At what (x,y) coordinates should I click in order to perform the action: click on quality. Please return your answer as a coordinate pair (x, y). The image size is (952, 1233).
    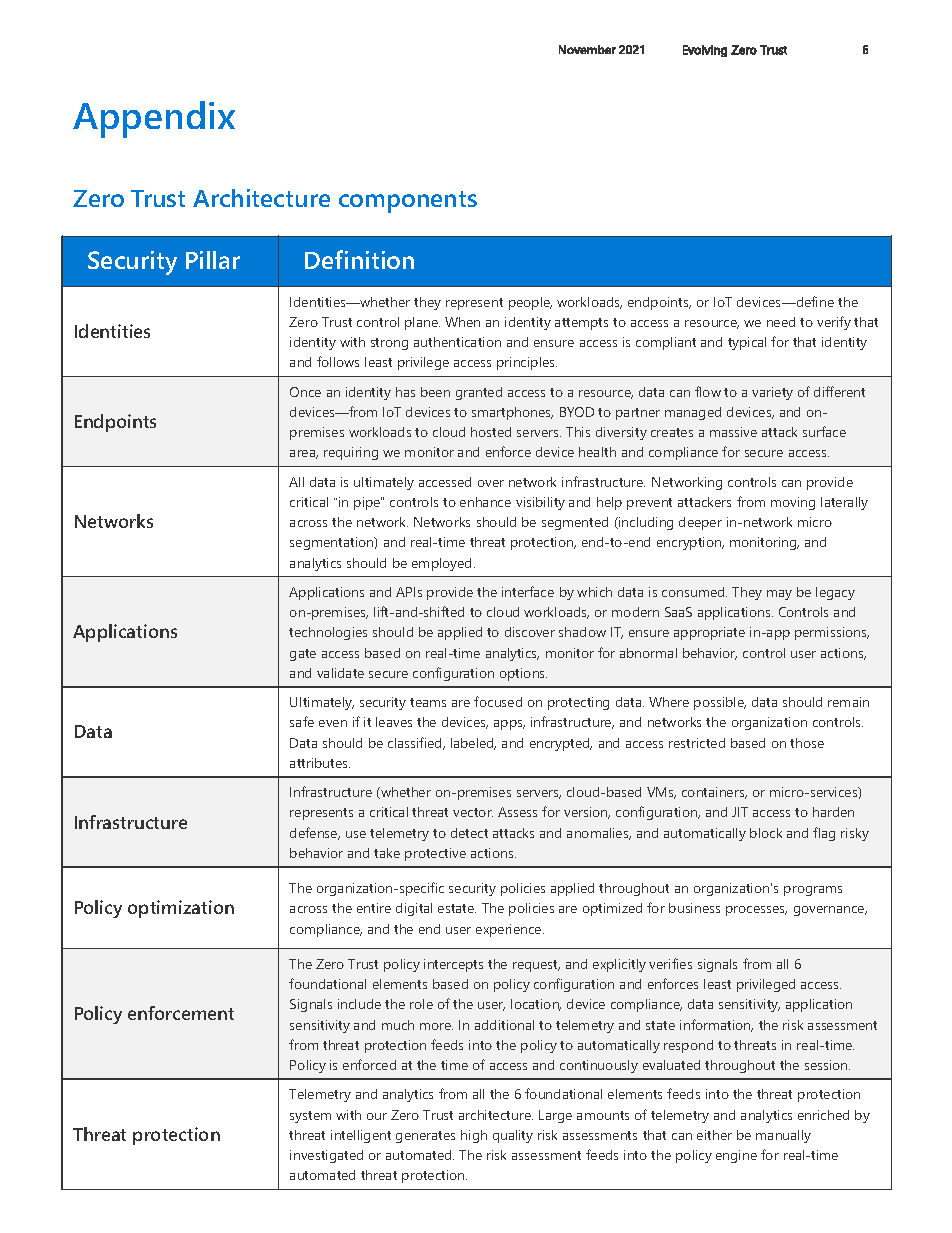
    Looking at the image, I should click on (513, 1136).
